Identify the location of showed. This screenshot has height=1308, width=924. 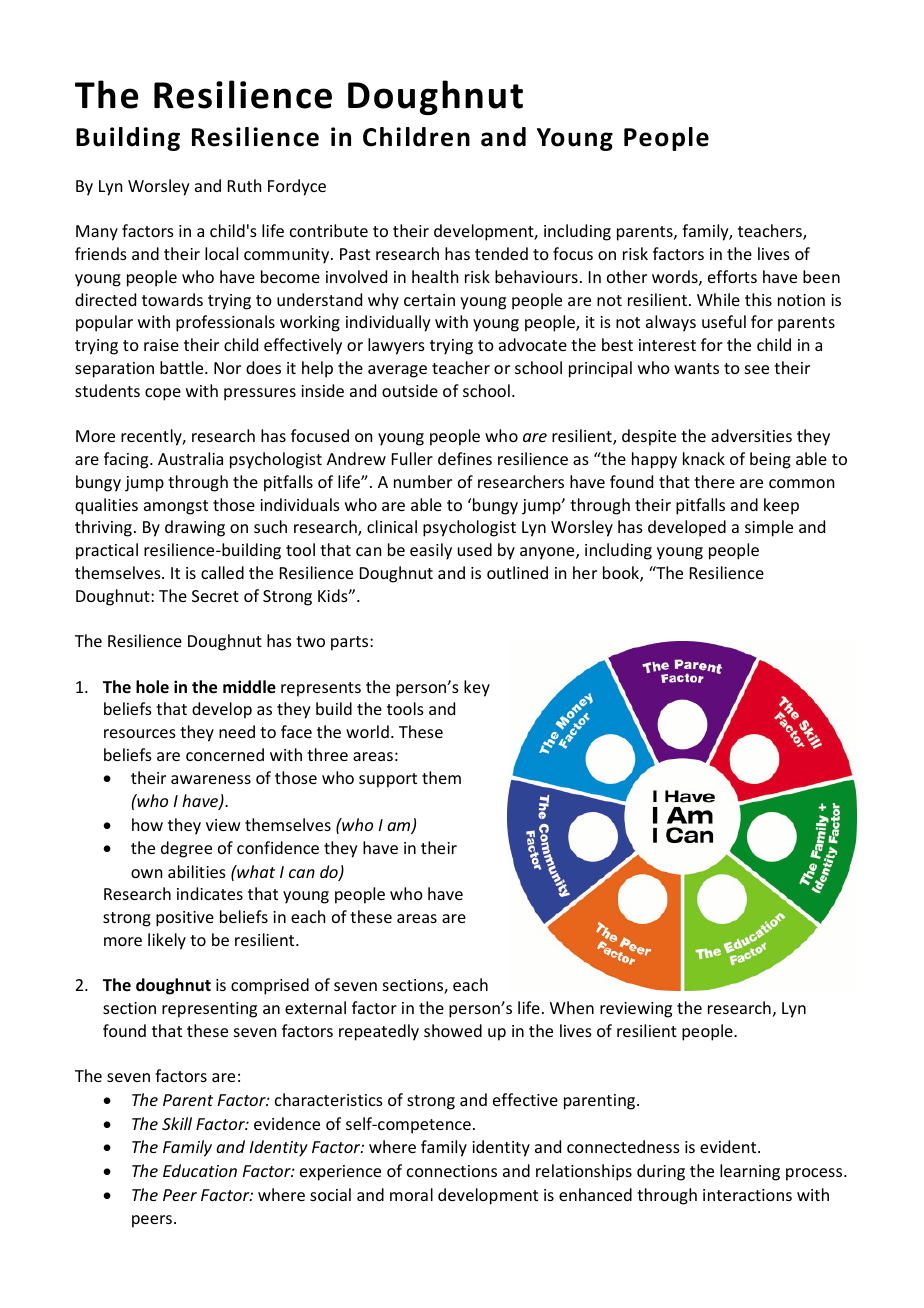
(453, 1030).
